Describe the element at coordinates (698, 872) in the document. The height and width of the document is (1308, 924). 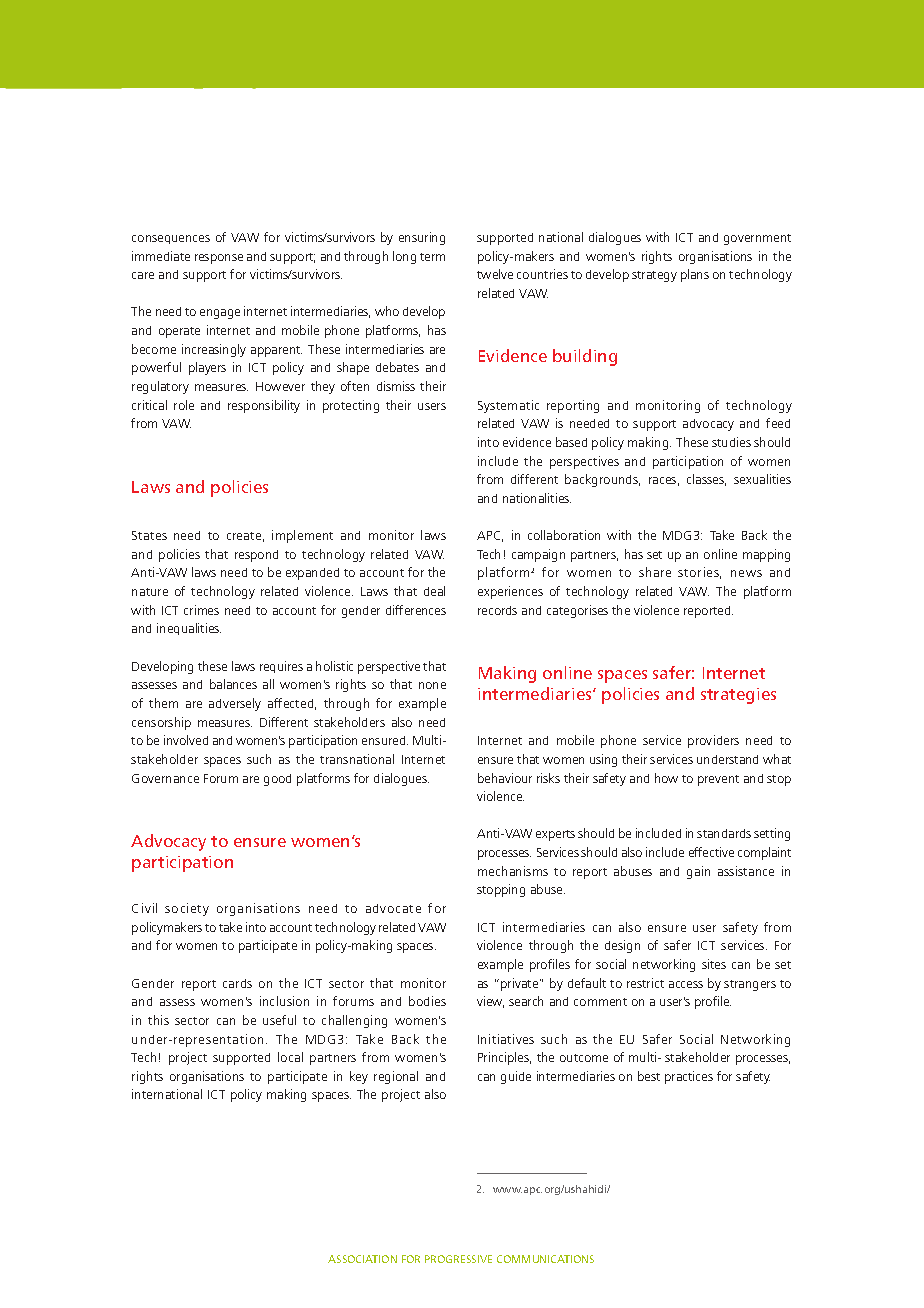
I see `gain` at that location.
